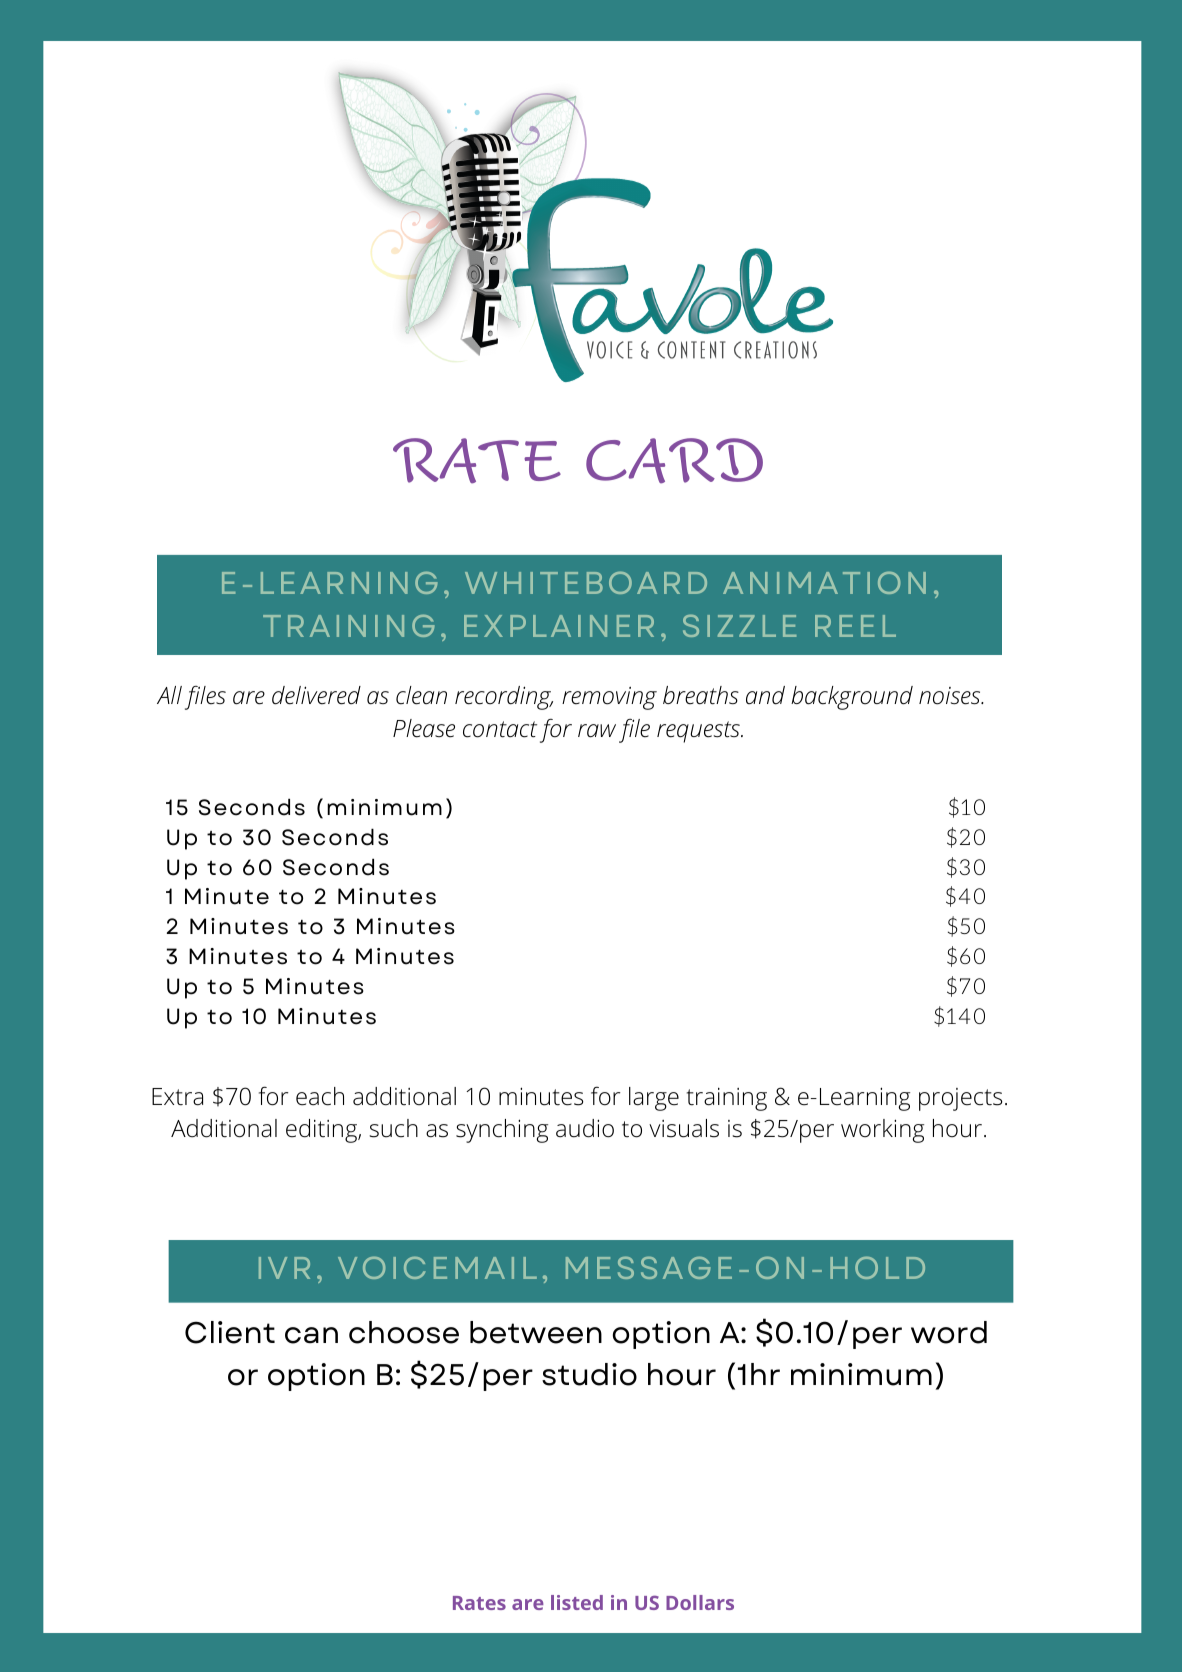  I want to click on listed, so click(577, 1602).
